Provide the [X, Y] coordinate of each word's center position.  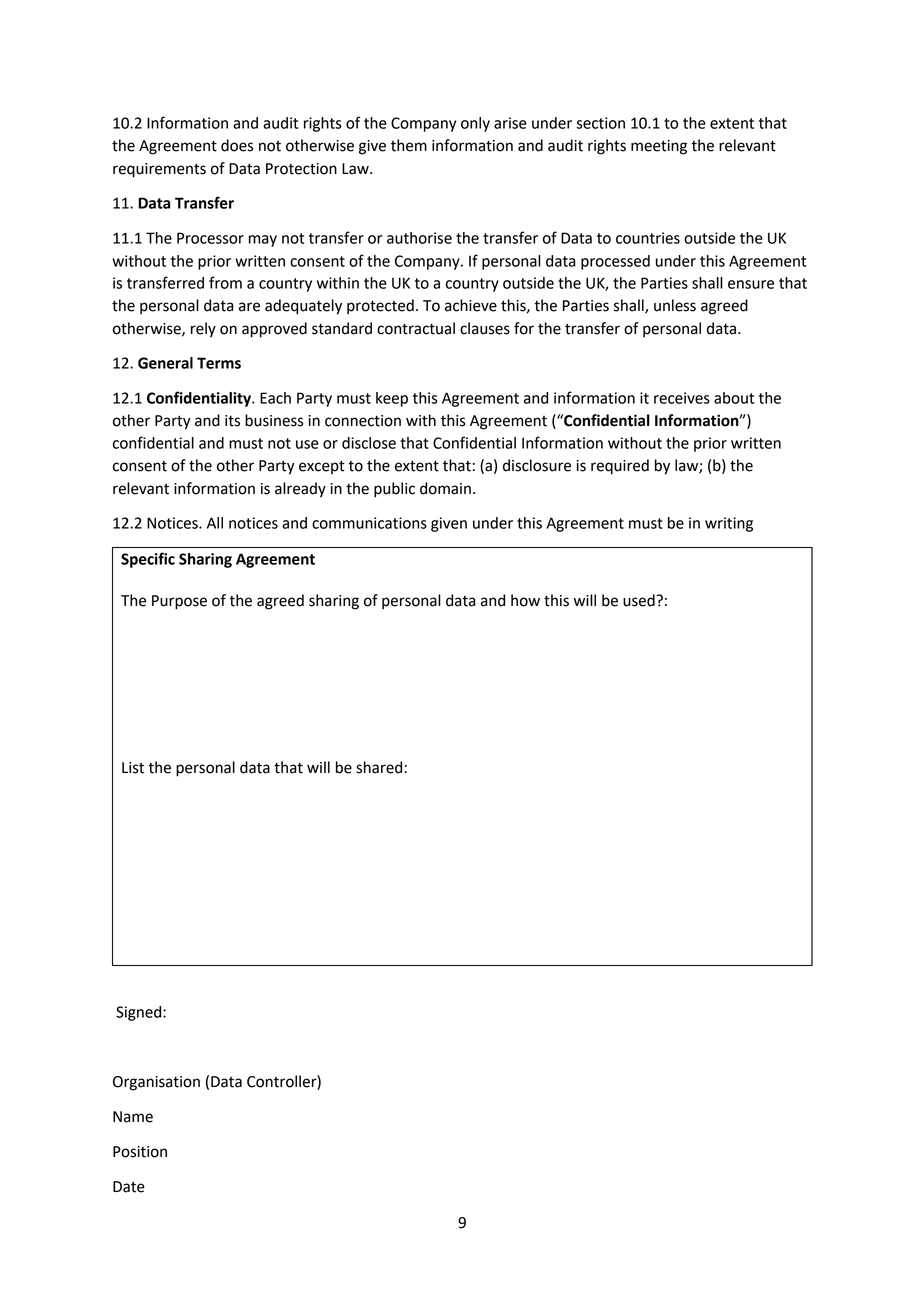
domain [445, 488]
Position [140, 1152]
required [620, 467]
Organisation [156, 1083]
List [133, 768]
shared [379, 767]
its [232, 421]
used [640, 600]
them [409, 145]
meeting [659, 147]
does [237, 145]
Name [133, 1117]
